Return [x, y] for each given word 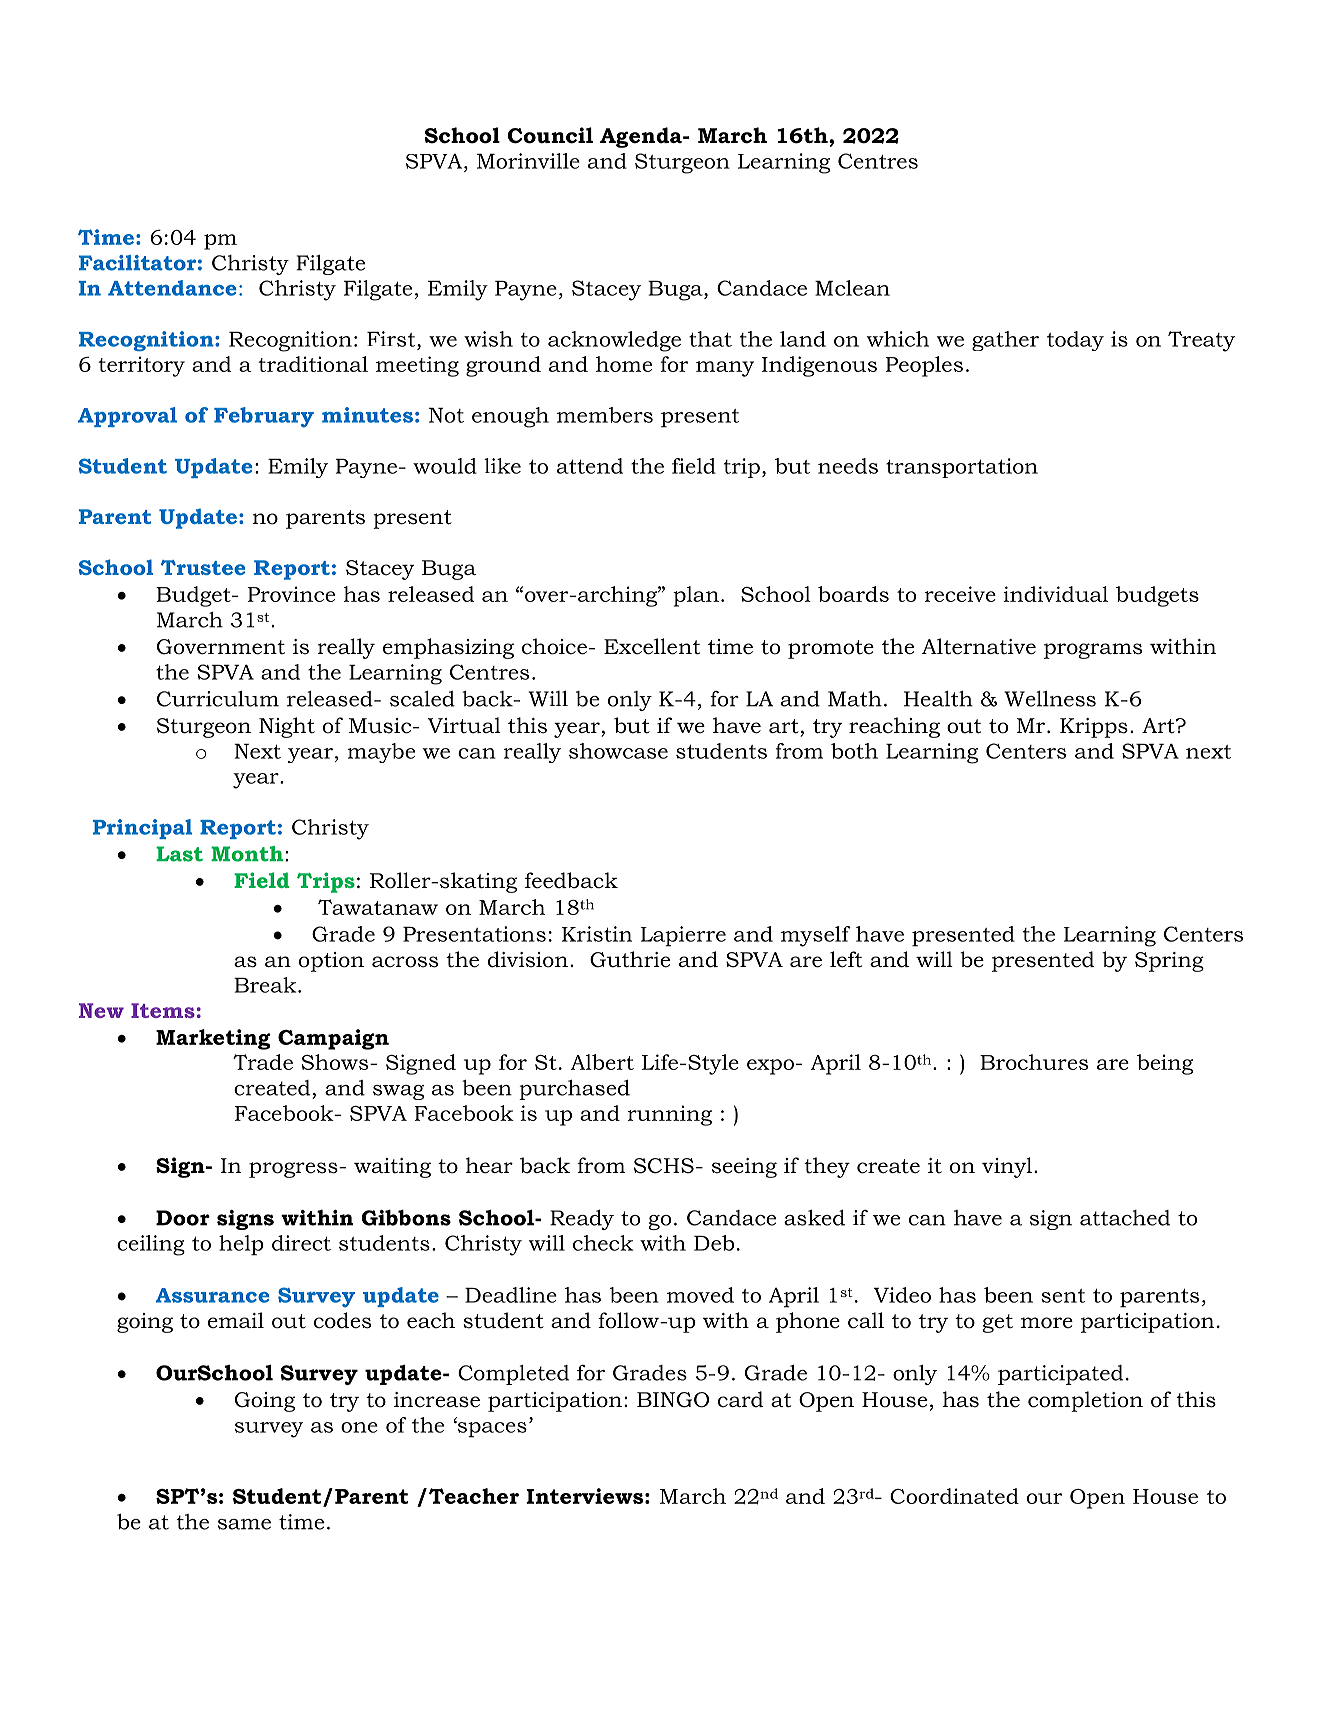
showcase [618, 751]
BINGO [673, 1400]
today [1075, 341]
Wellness [1050, 699]
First [392, 339]
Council [550, 135]
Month [248, 854]
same [244, 1524]
